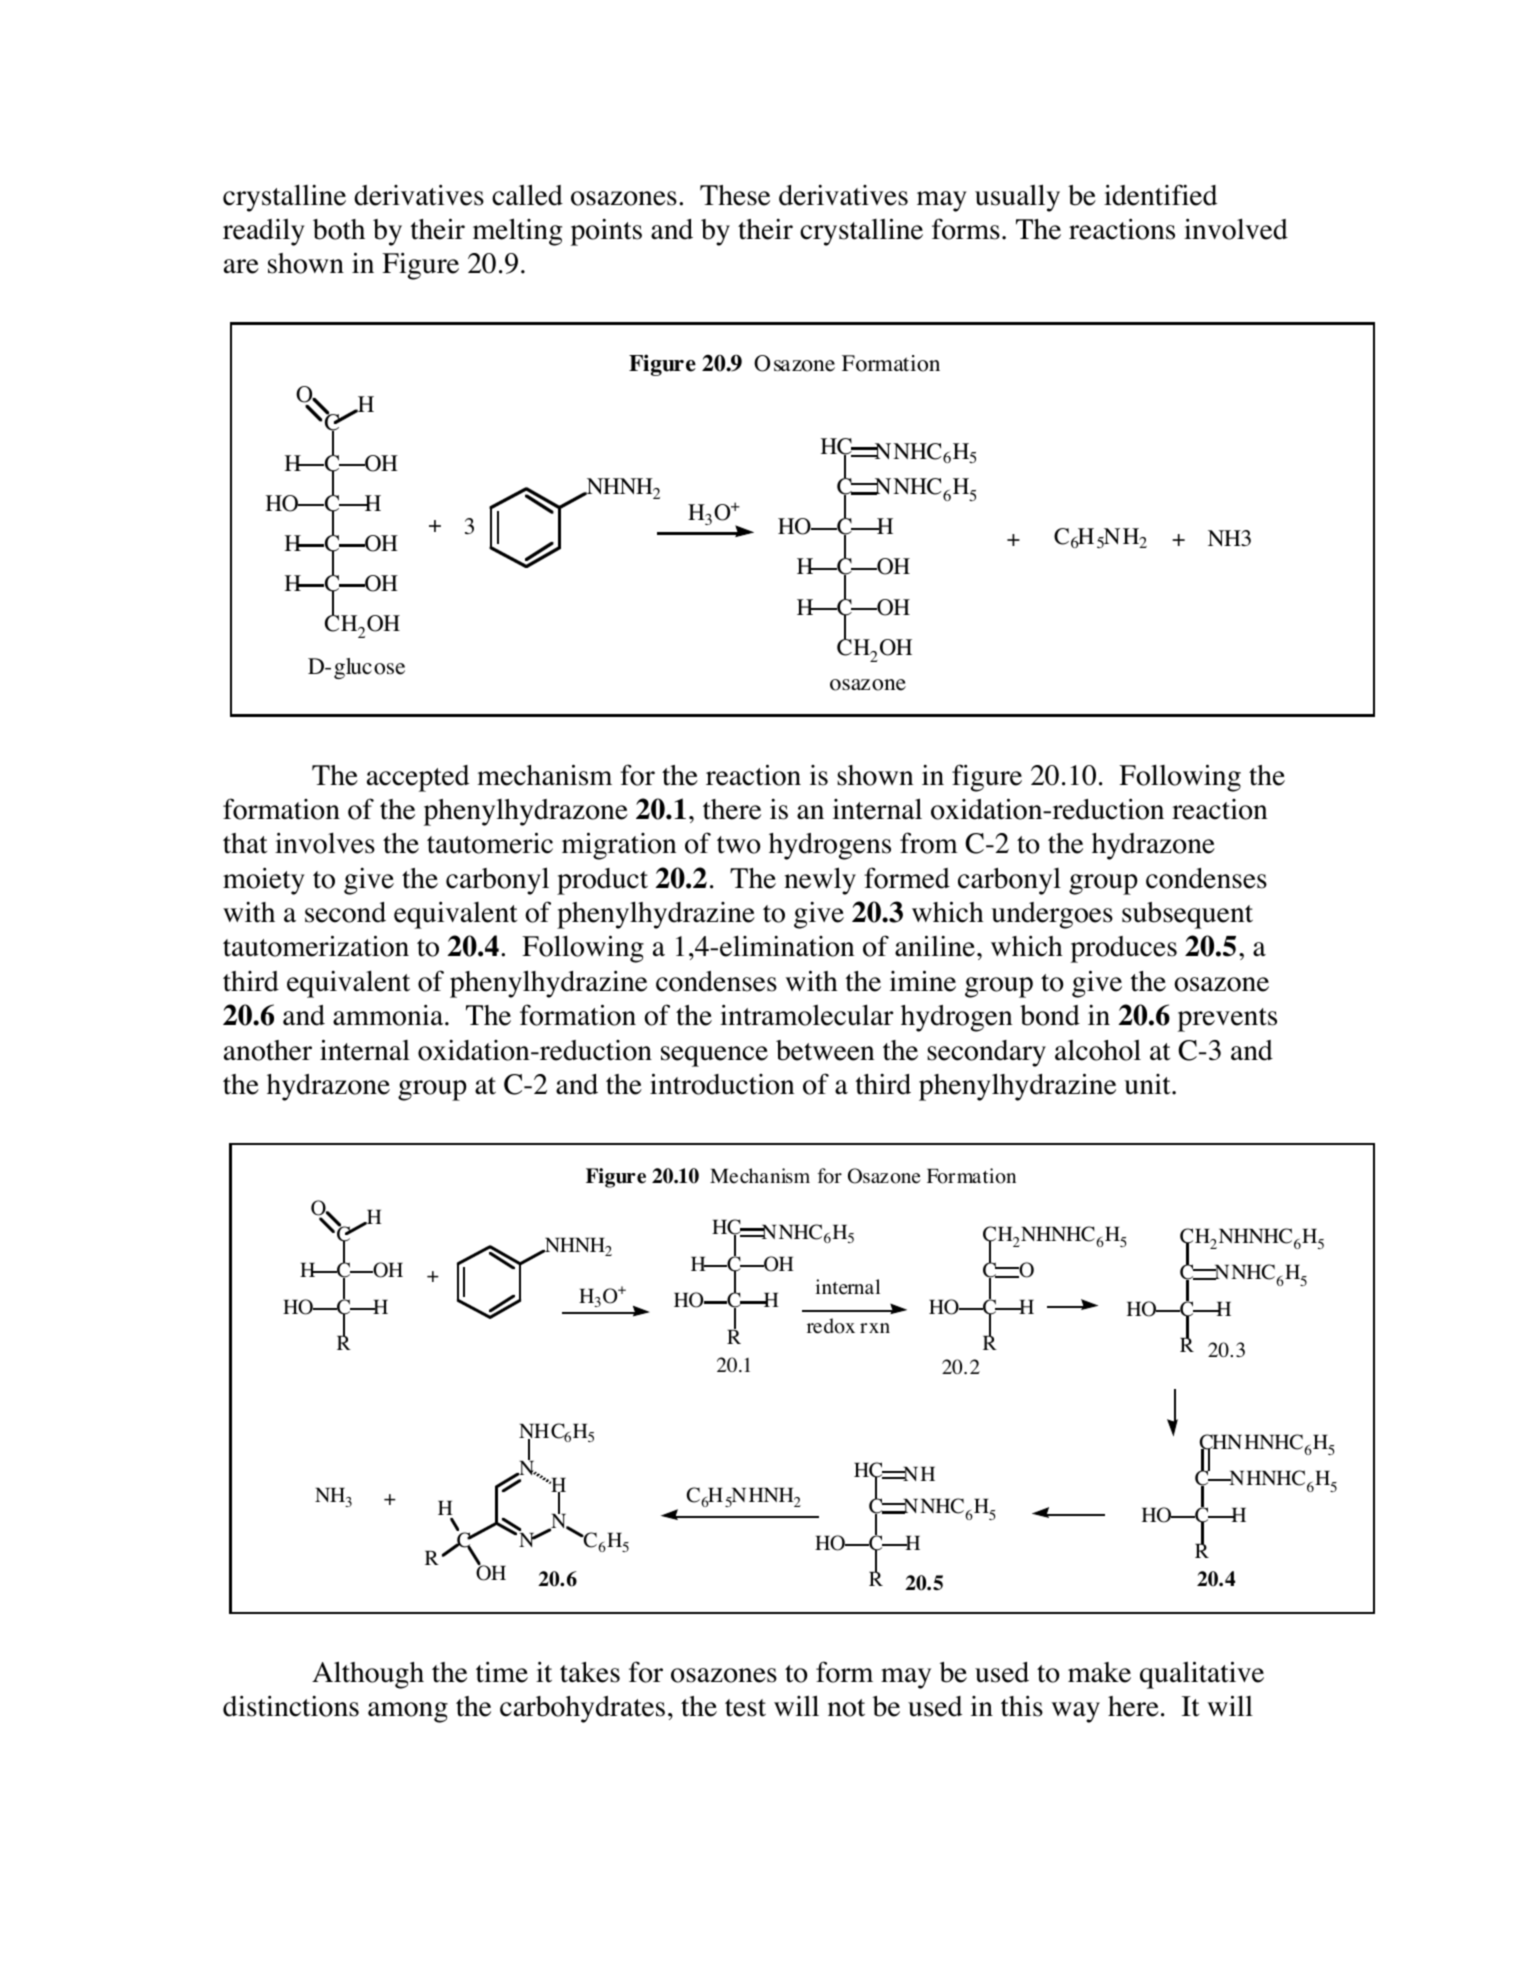 The height and width of the screenshot is (1962, 1516). I want to click on These, so click(735, 195).
